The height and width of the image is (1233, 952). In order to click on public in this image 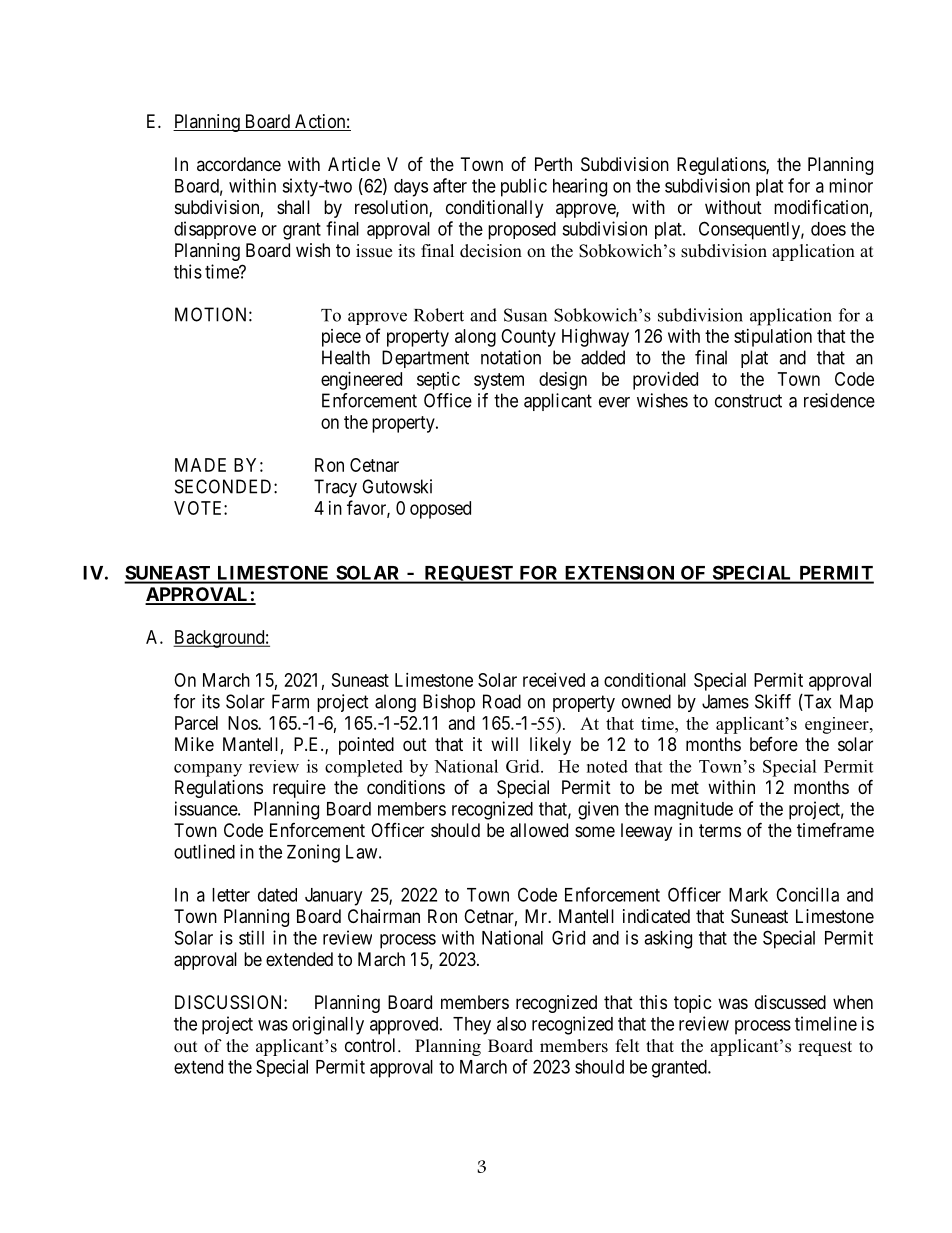, I will do `click(524, 187)`.
